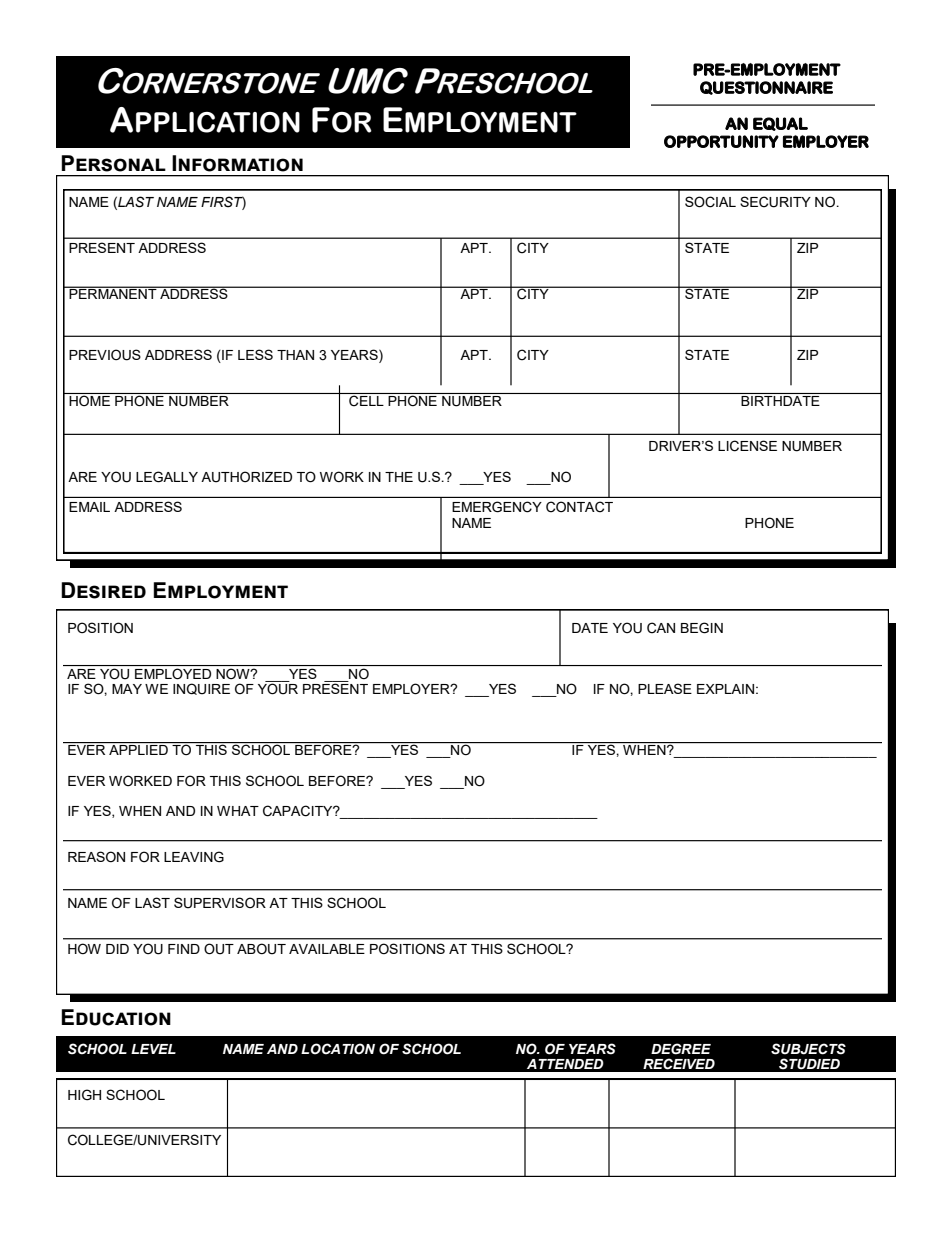 The height and width of the page is (1233, 952). I want to click on OPPORTUNITY, so click(721, 141).
